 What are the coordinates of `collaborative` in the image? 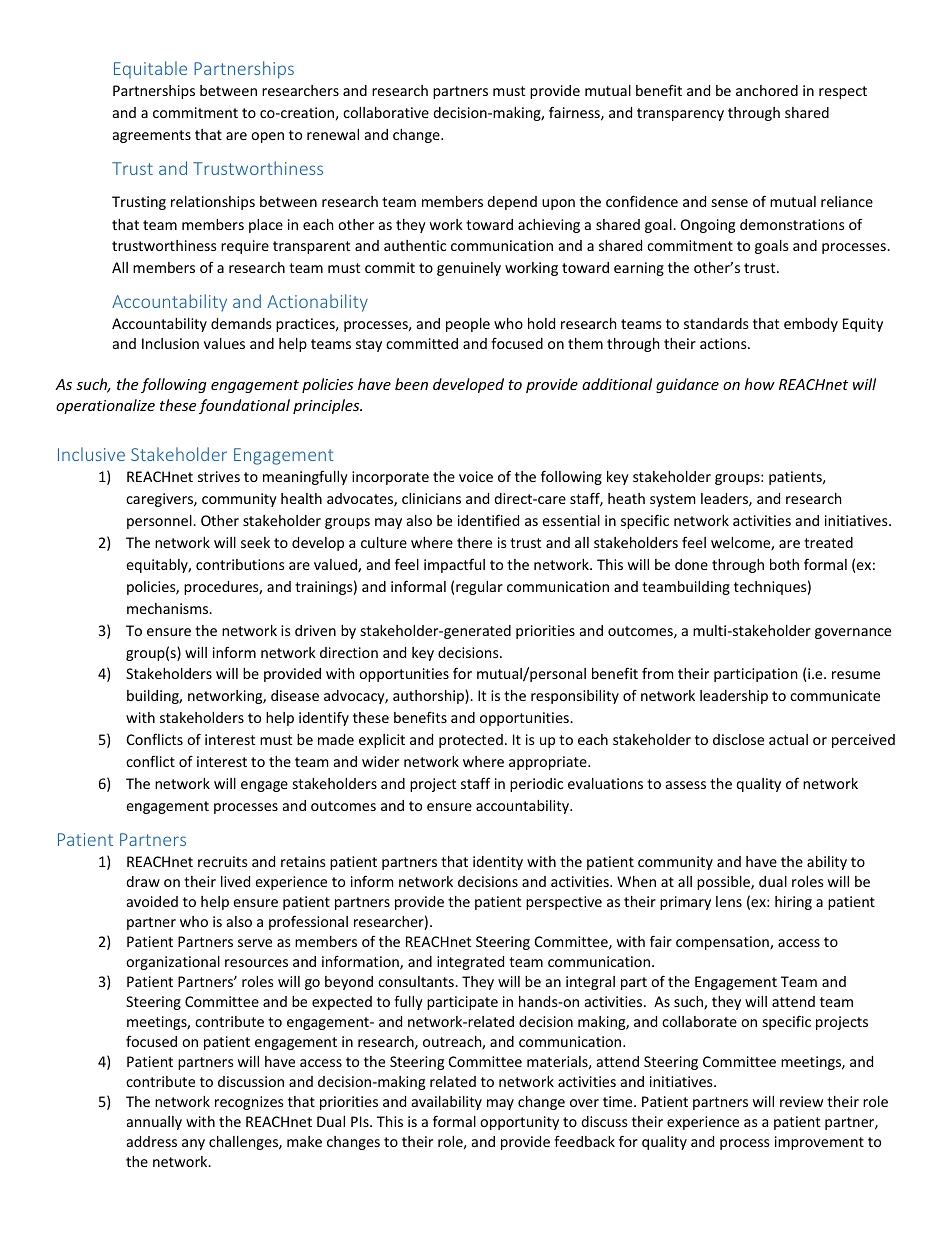 It's located at (386, 112).
